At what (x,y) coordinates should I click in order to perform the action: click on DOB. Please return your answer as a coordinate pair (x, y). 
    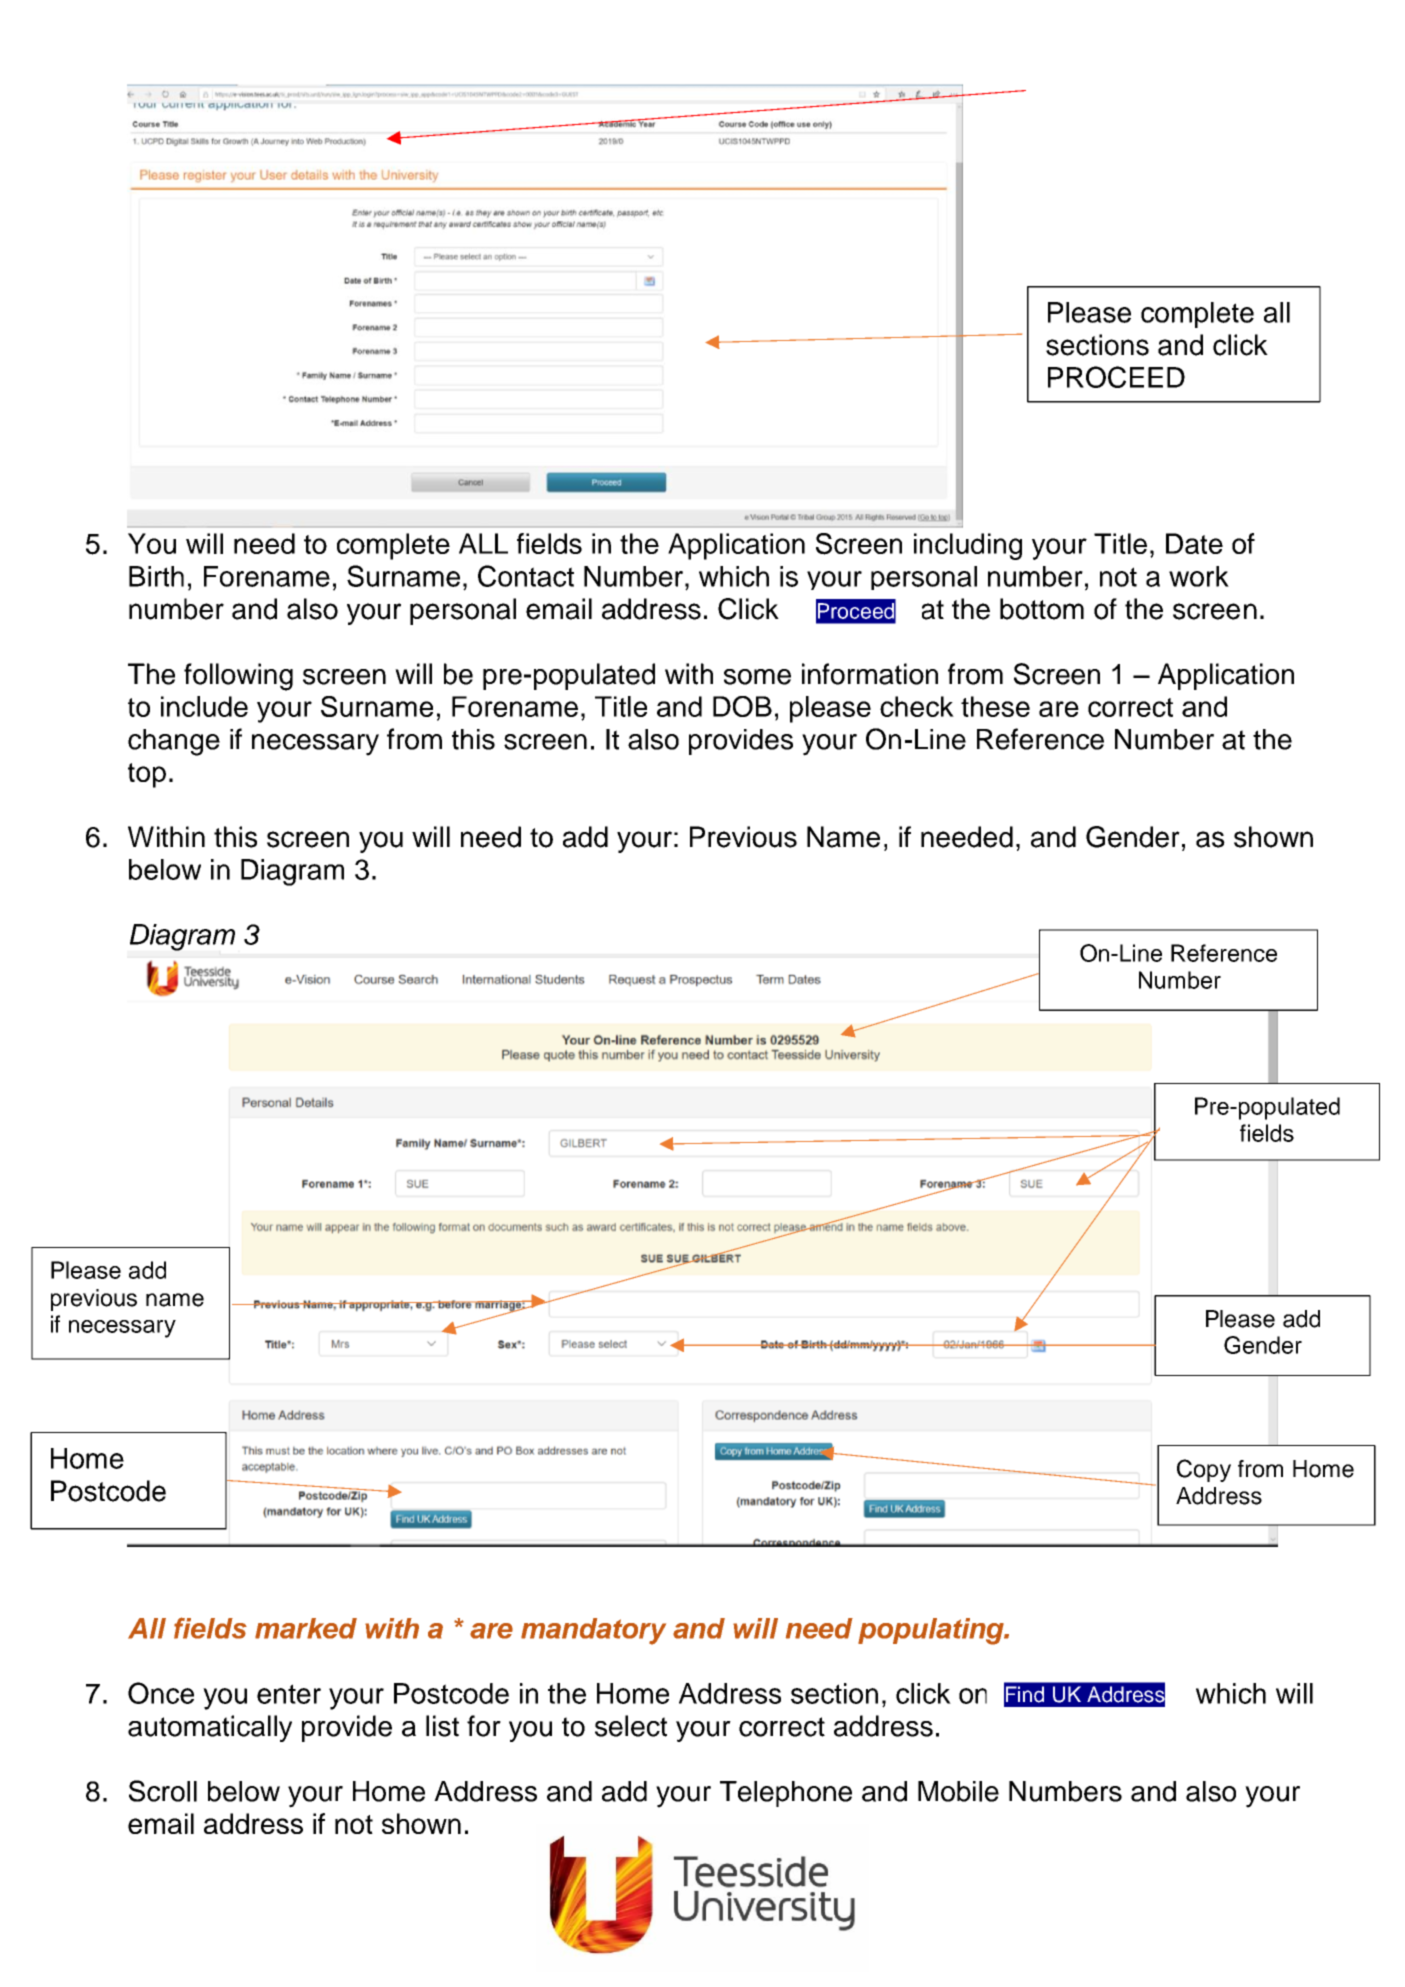
    Looking at the image, I should click on (742, 706).
